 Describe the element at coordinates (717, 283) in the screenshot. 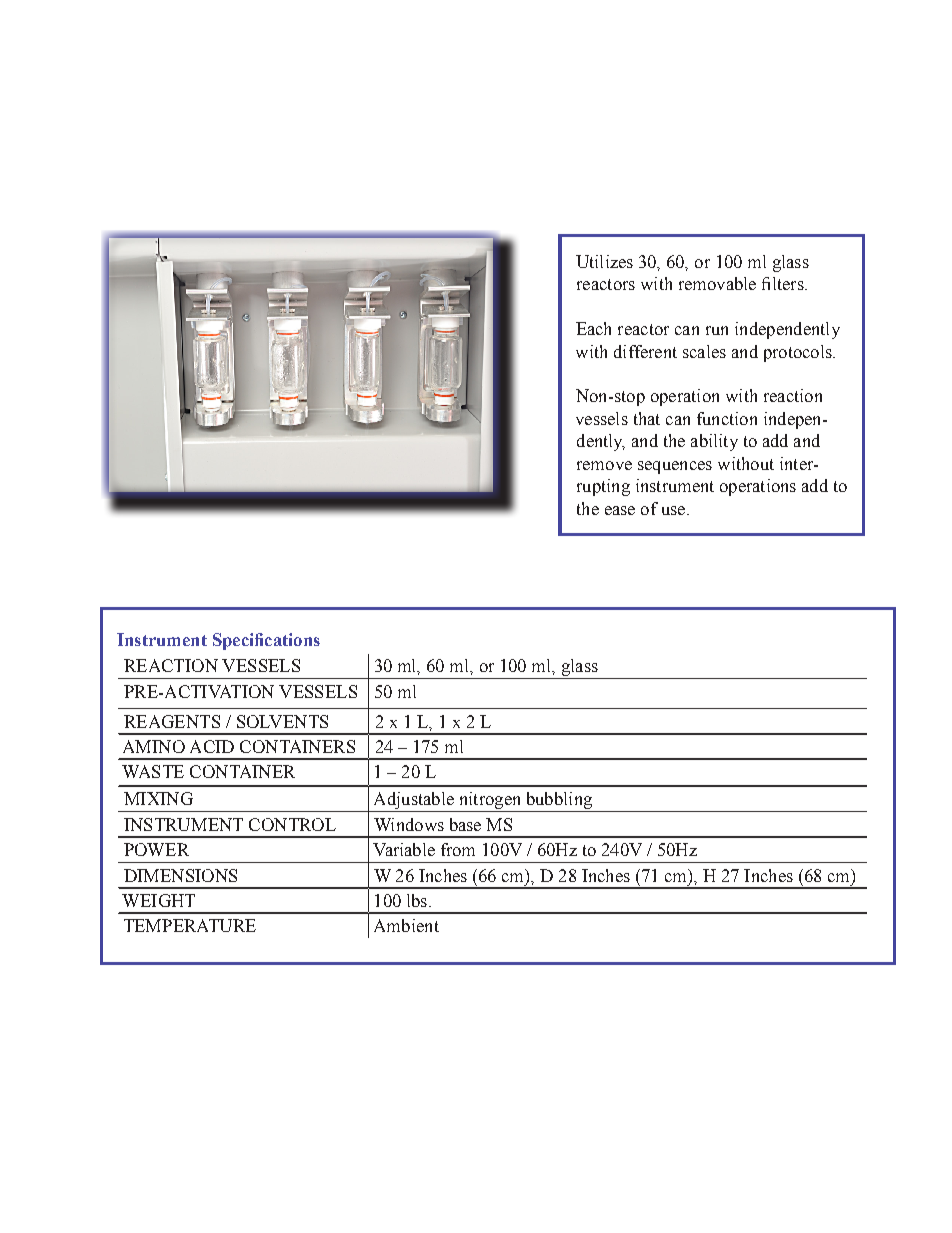

I see `removable` at that location.
